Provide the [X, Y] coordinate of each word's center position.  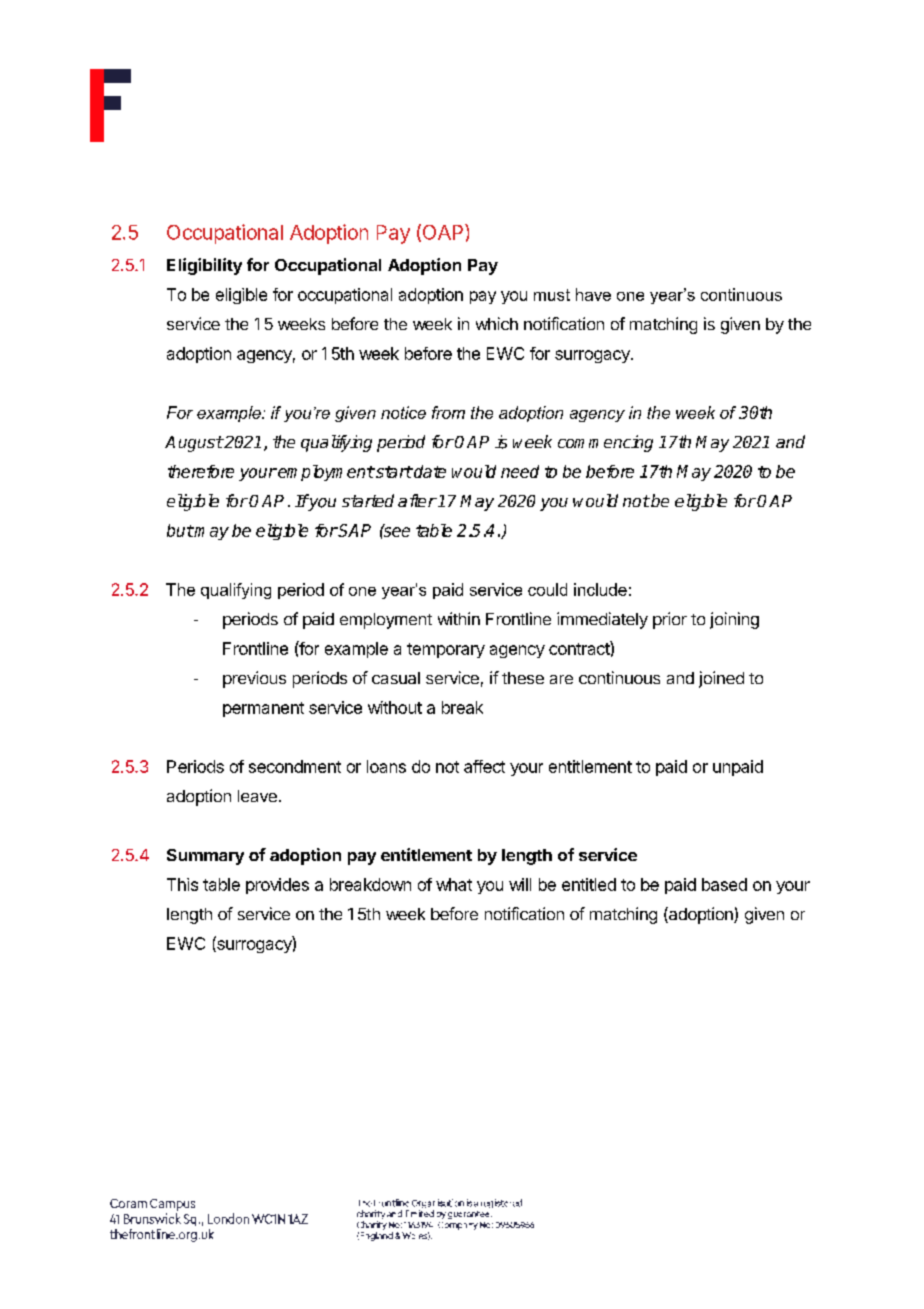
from [448, 412]
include [600, 589]
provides [277, 886]
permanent [263, 709]
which [497, 323]
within [459, 618]
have [593, 294]
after [417, 500]
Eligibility [204, 266]
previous [254, 679]
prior [670, 620]
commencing [605, 443]
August [194, 444]
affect [484, 766]
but [180, 530]
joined [721, 679]
